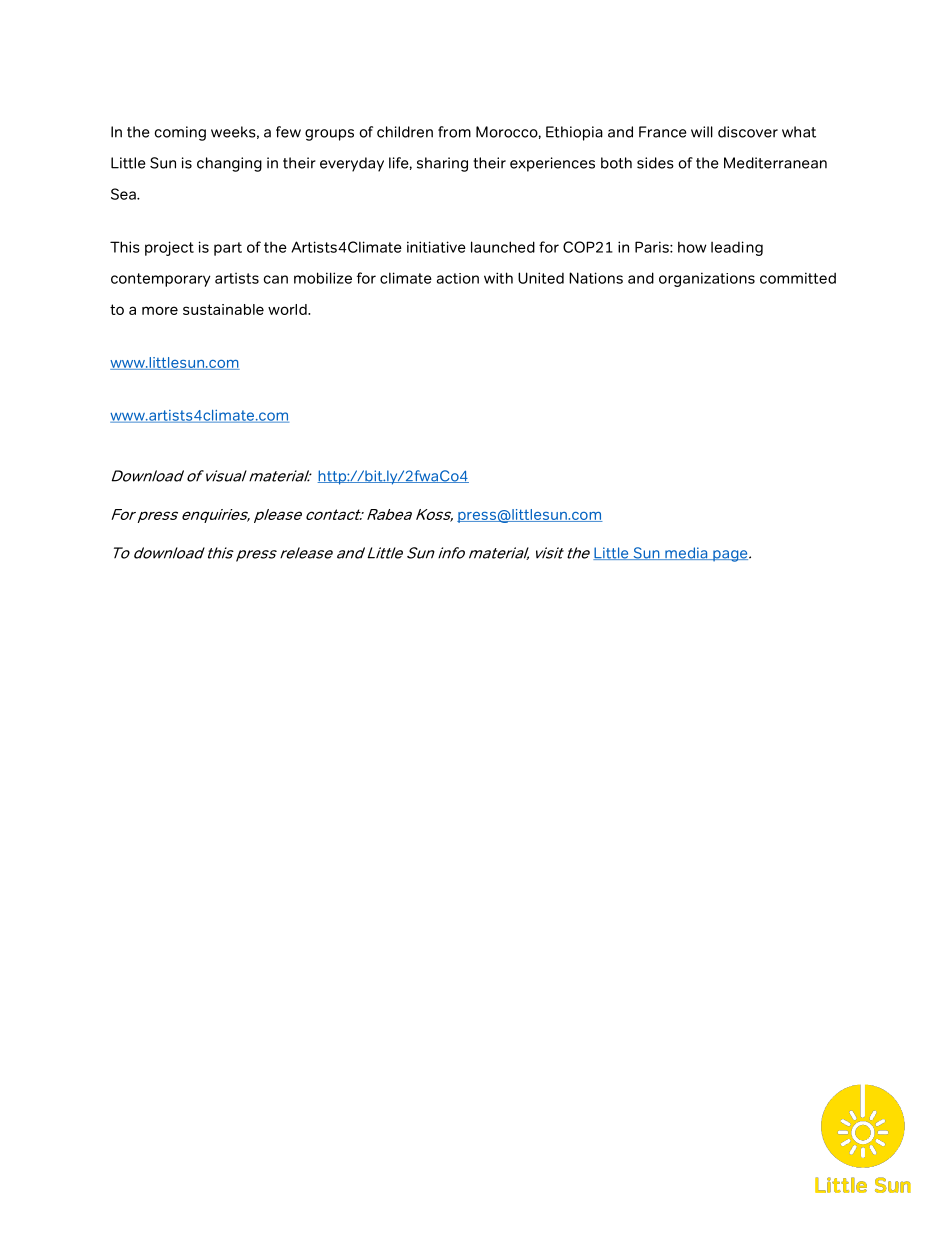 This document has width=952, height=1233. Describe the element at coordinates (798, 278) in the document. I see `committed` at that location.
